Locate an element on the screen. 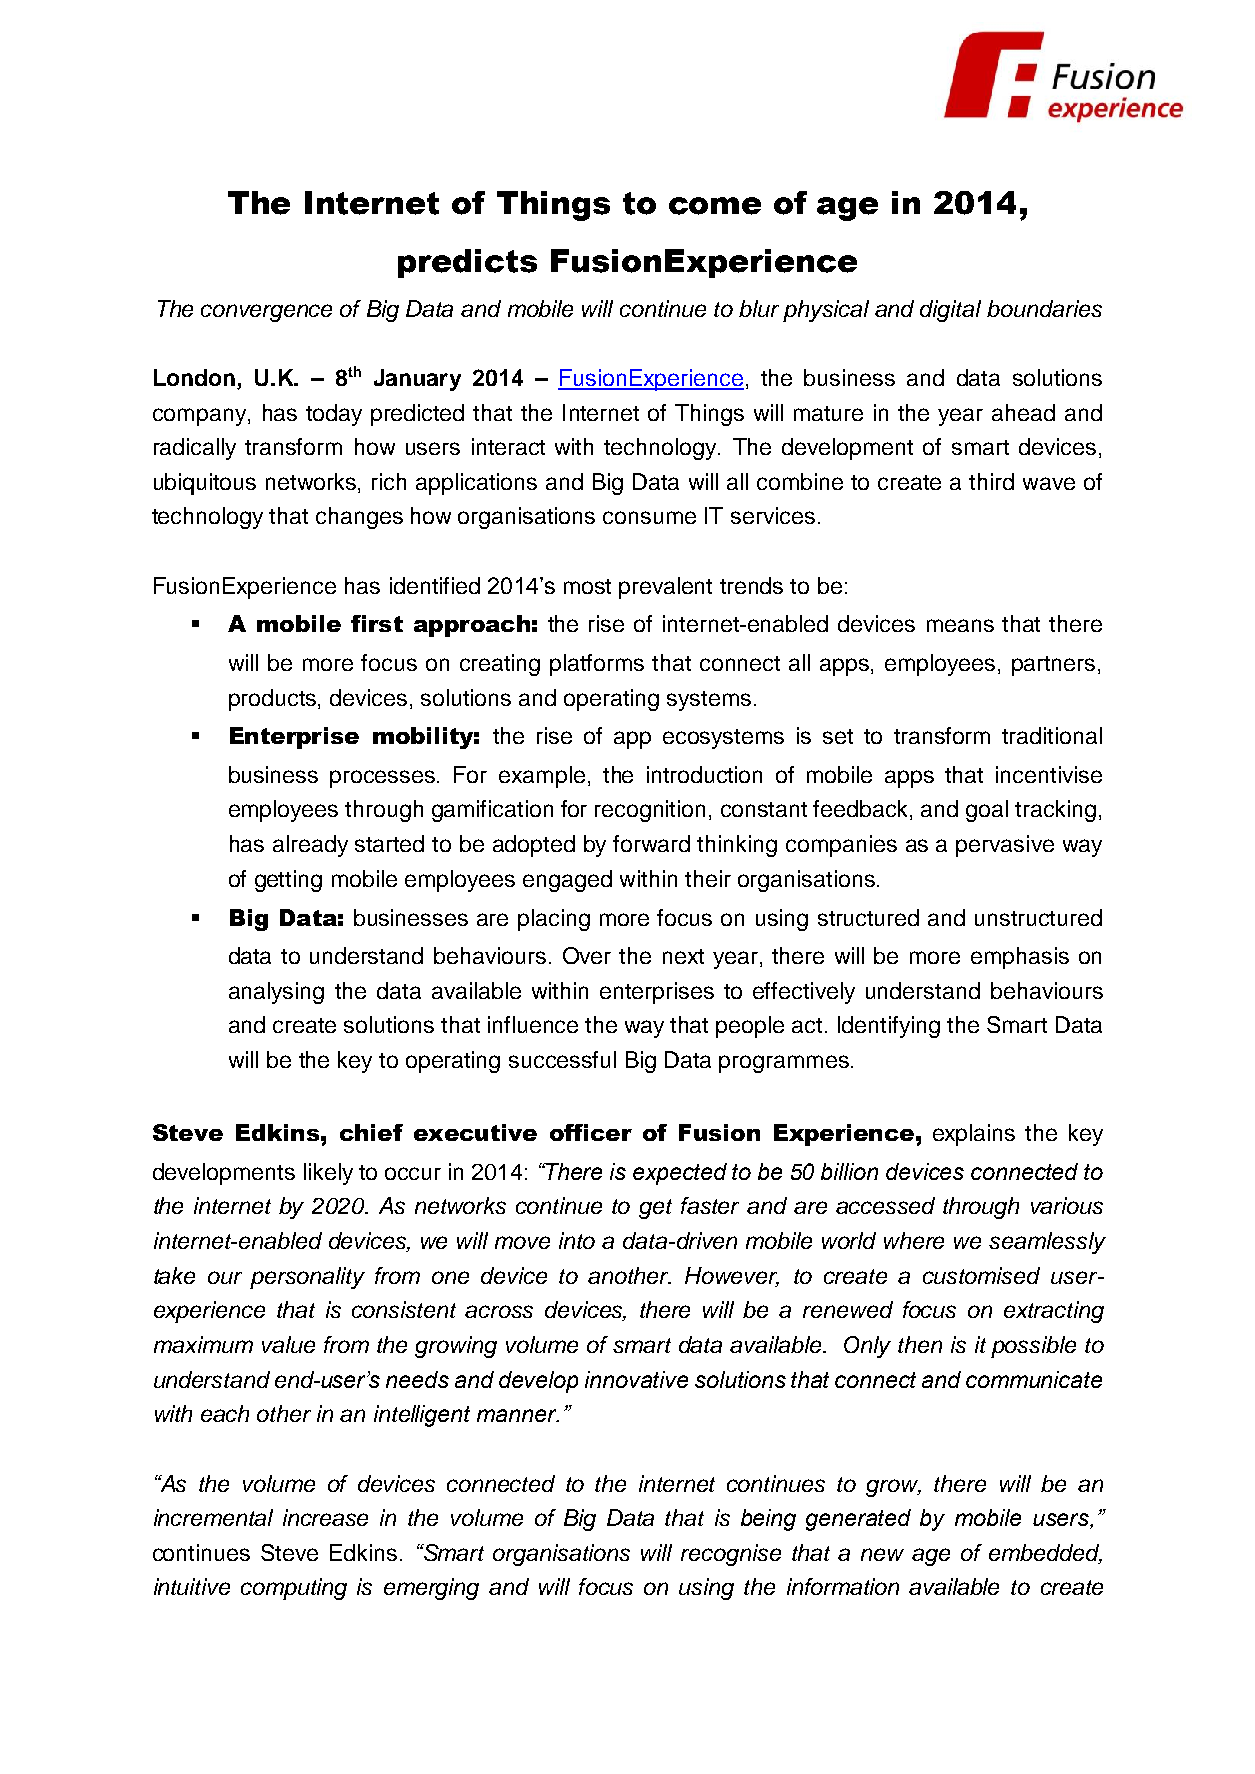  digital is located at coordinates (950, 311).
